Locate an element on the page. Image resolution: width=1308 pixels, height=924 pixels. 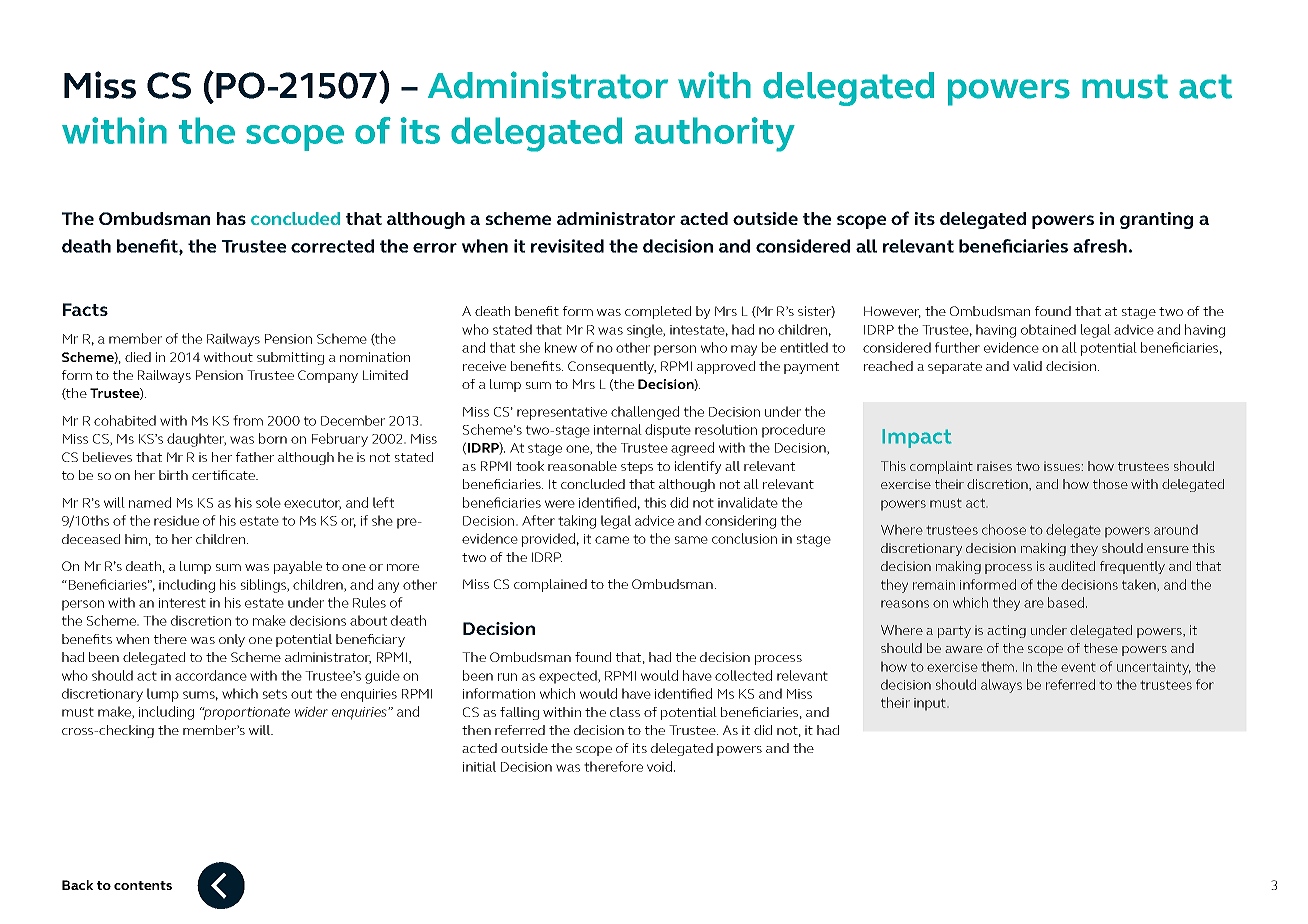
contents is located at coordinates (143, 885).
